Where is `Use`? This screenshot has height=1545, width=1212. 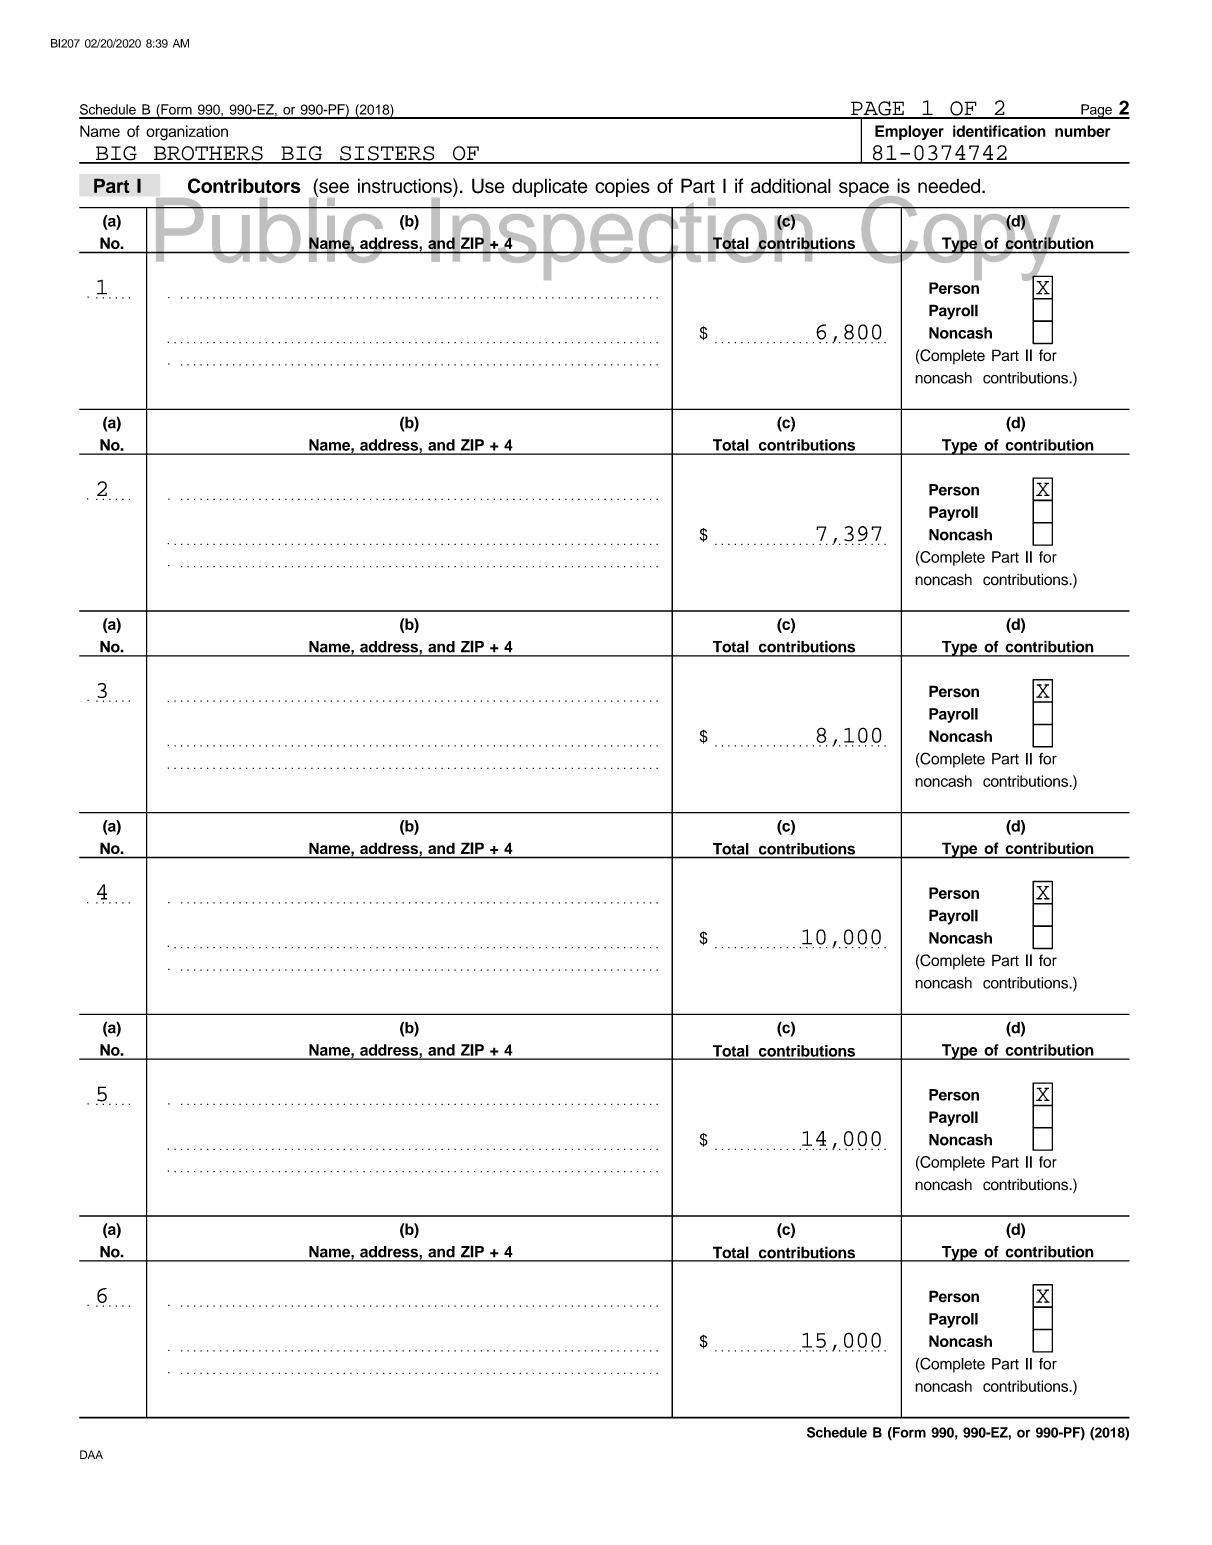 Use is located at coordinates (488, 186).
